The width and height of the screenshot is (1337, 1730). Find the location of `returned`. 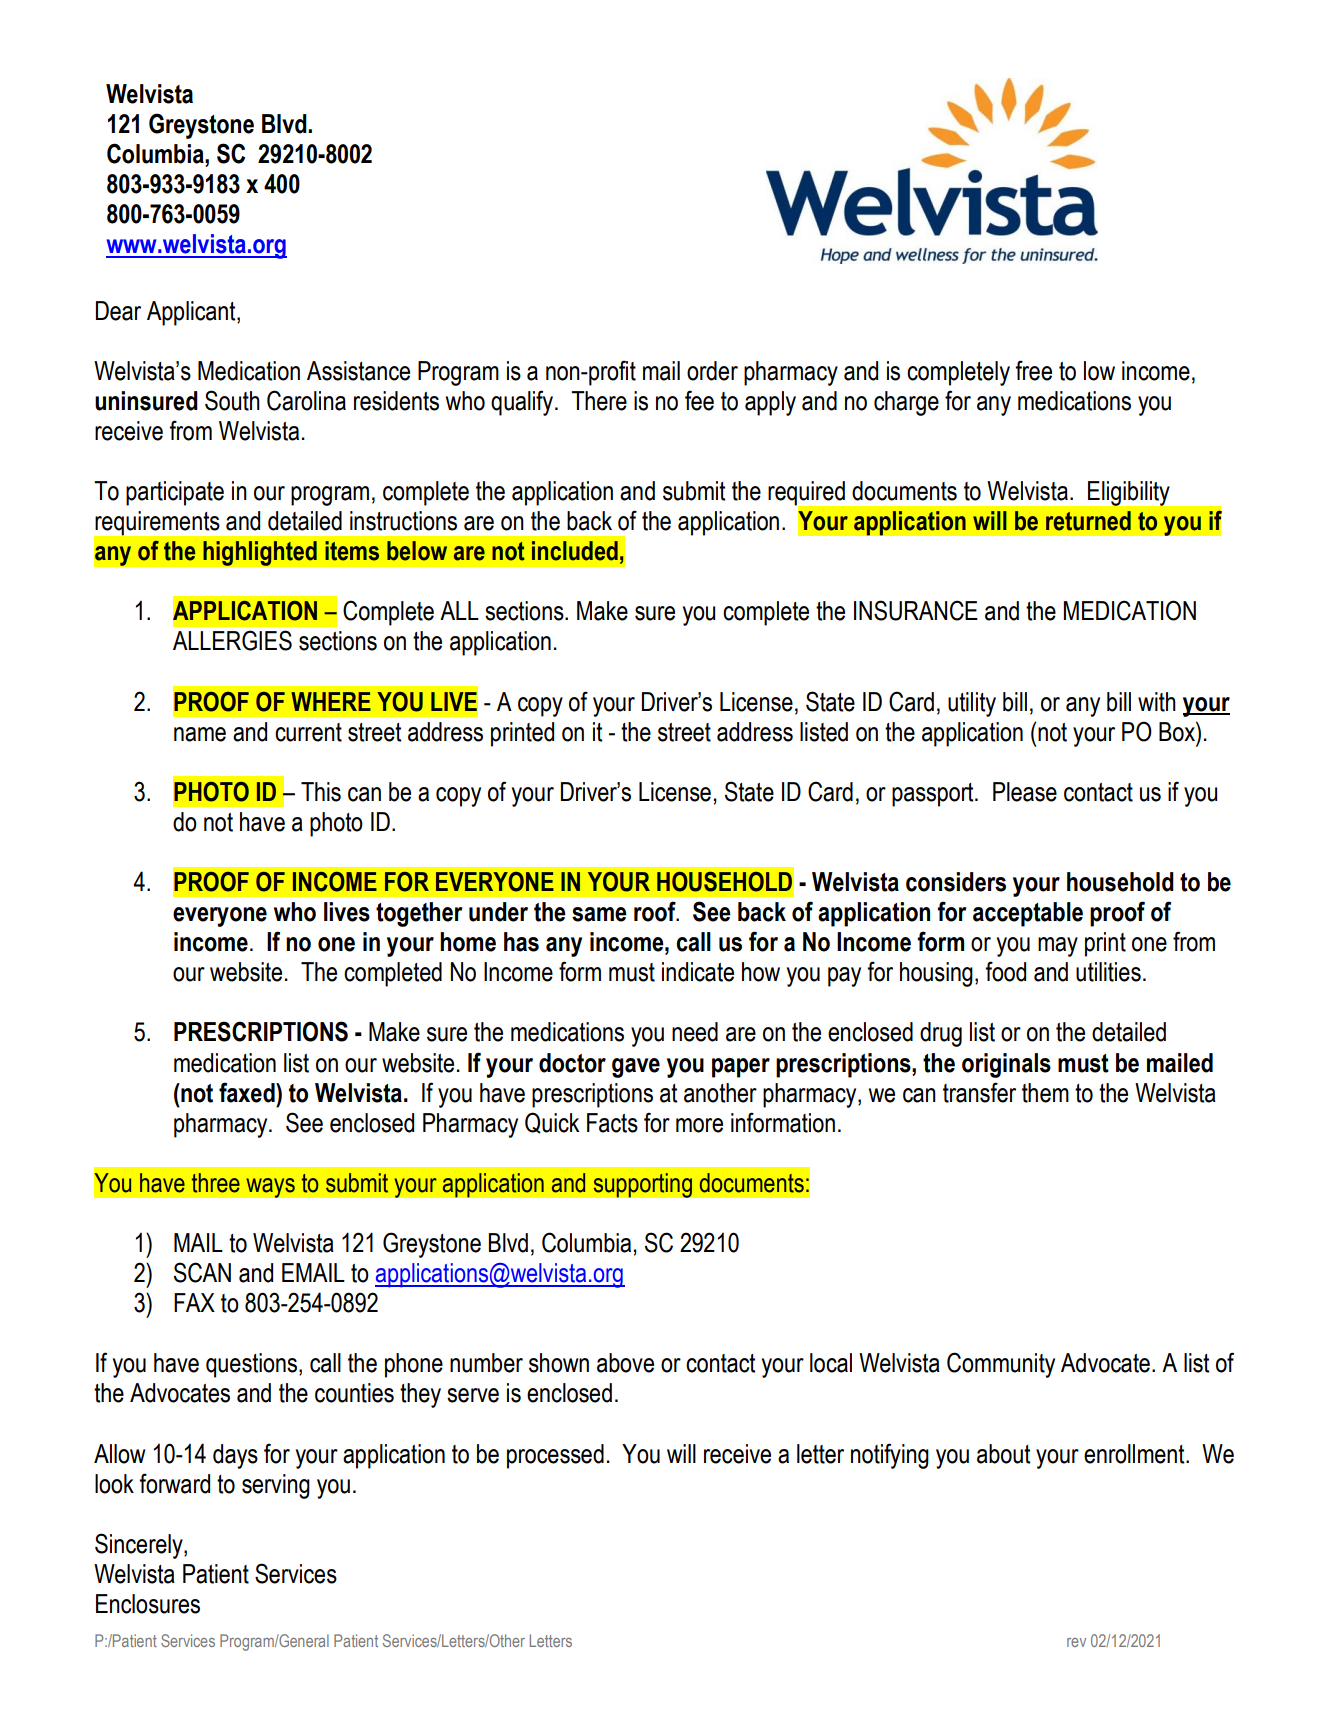

returned is located at coordinates (1088, 521).
